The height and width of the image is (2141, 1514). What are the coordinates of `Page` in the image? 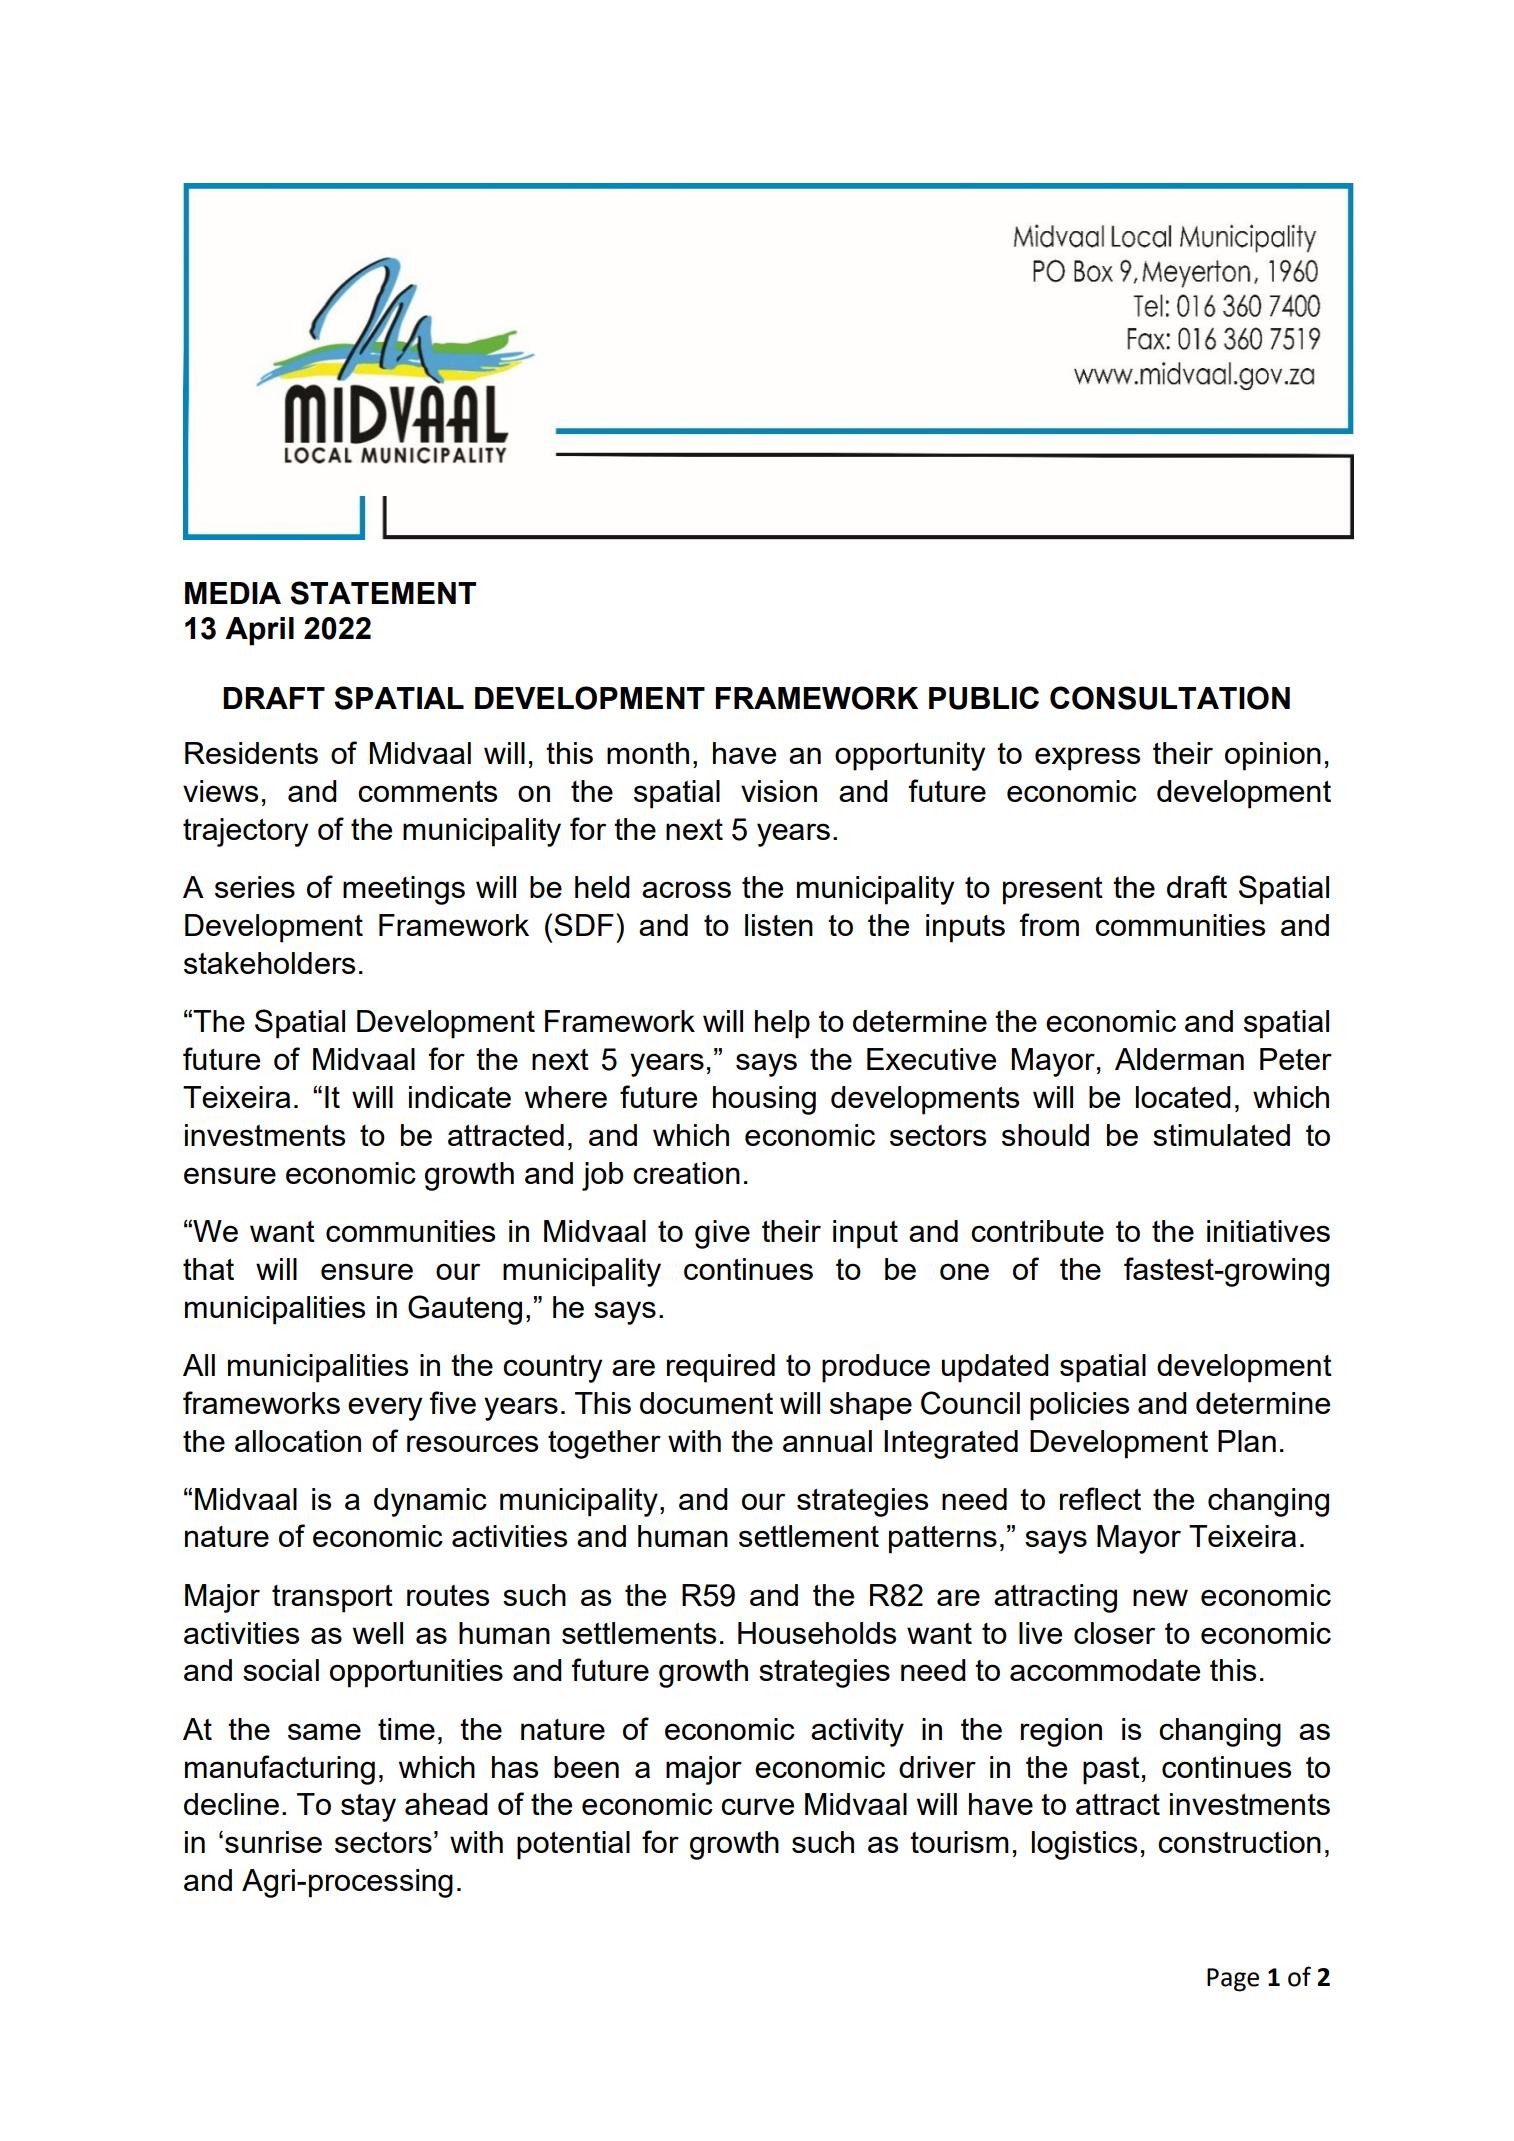 It's located at (1233, 1980).
